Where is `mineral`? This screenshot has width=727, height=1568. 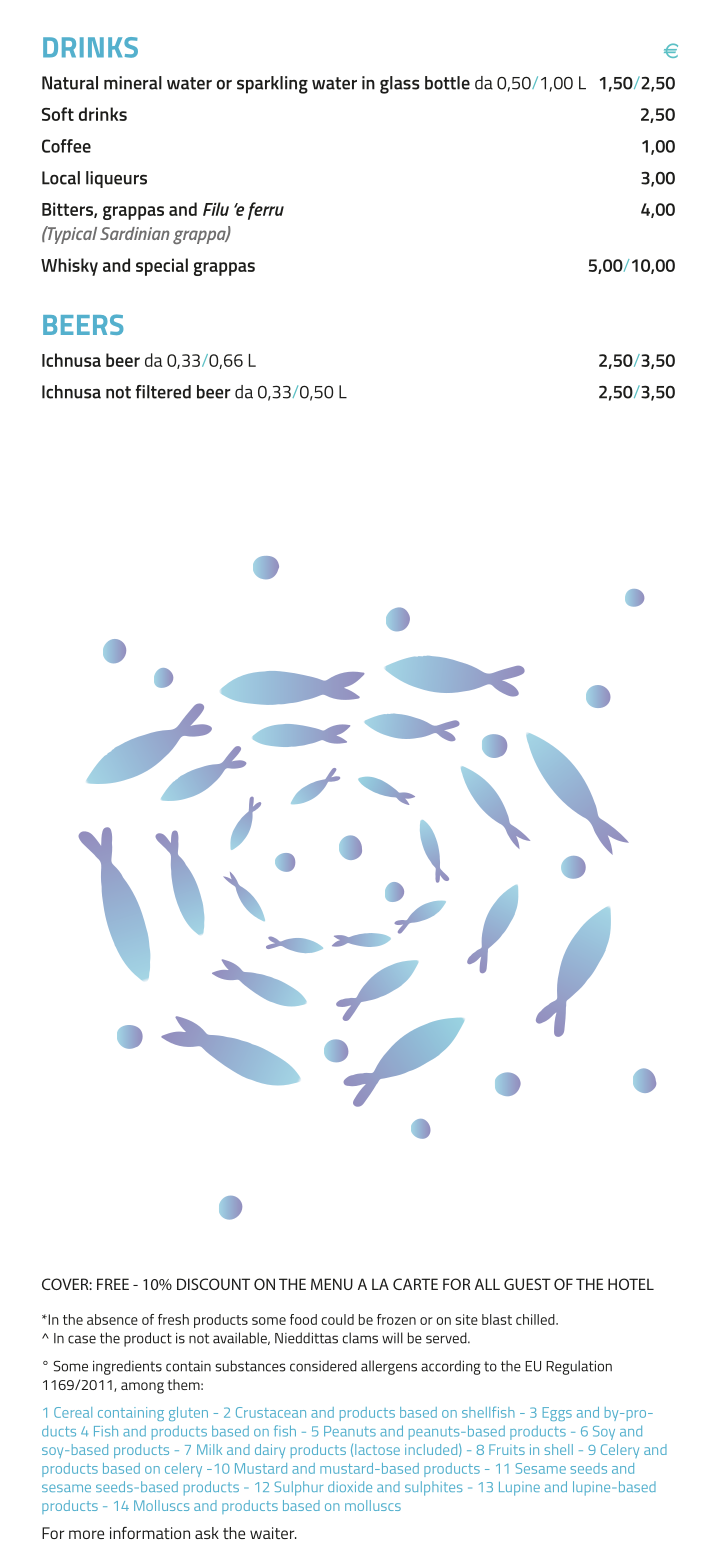
mineral is located at coordinates (133, 83).
